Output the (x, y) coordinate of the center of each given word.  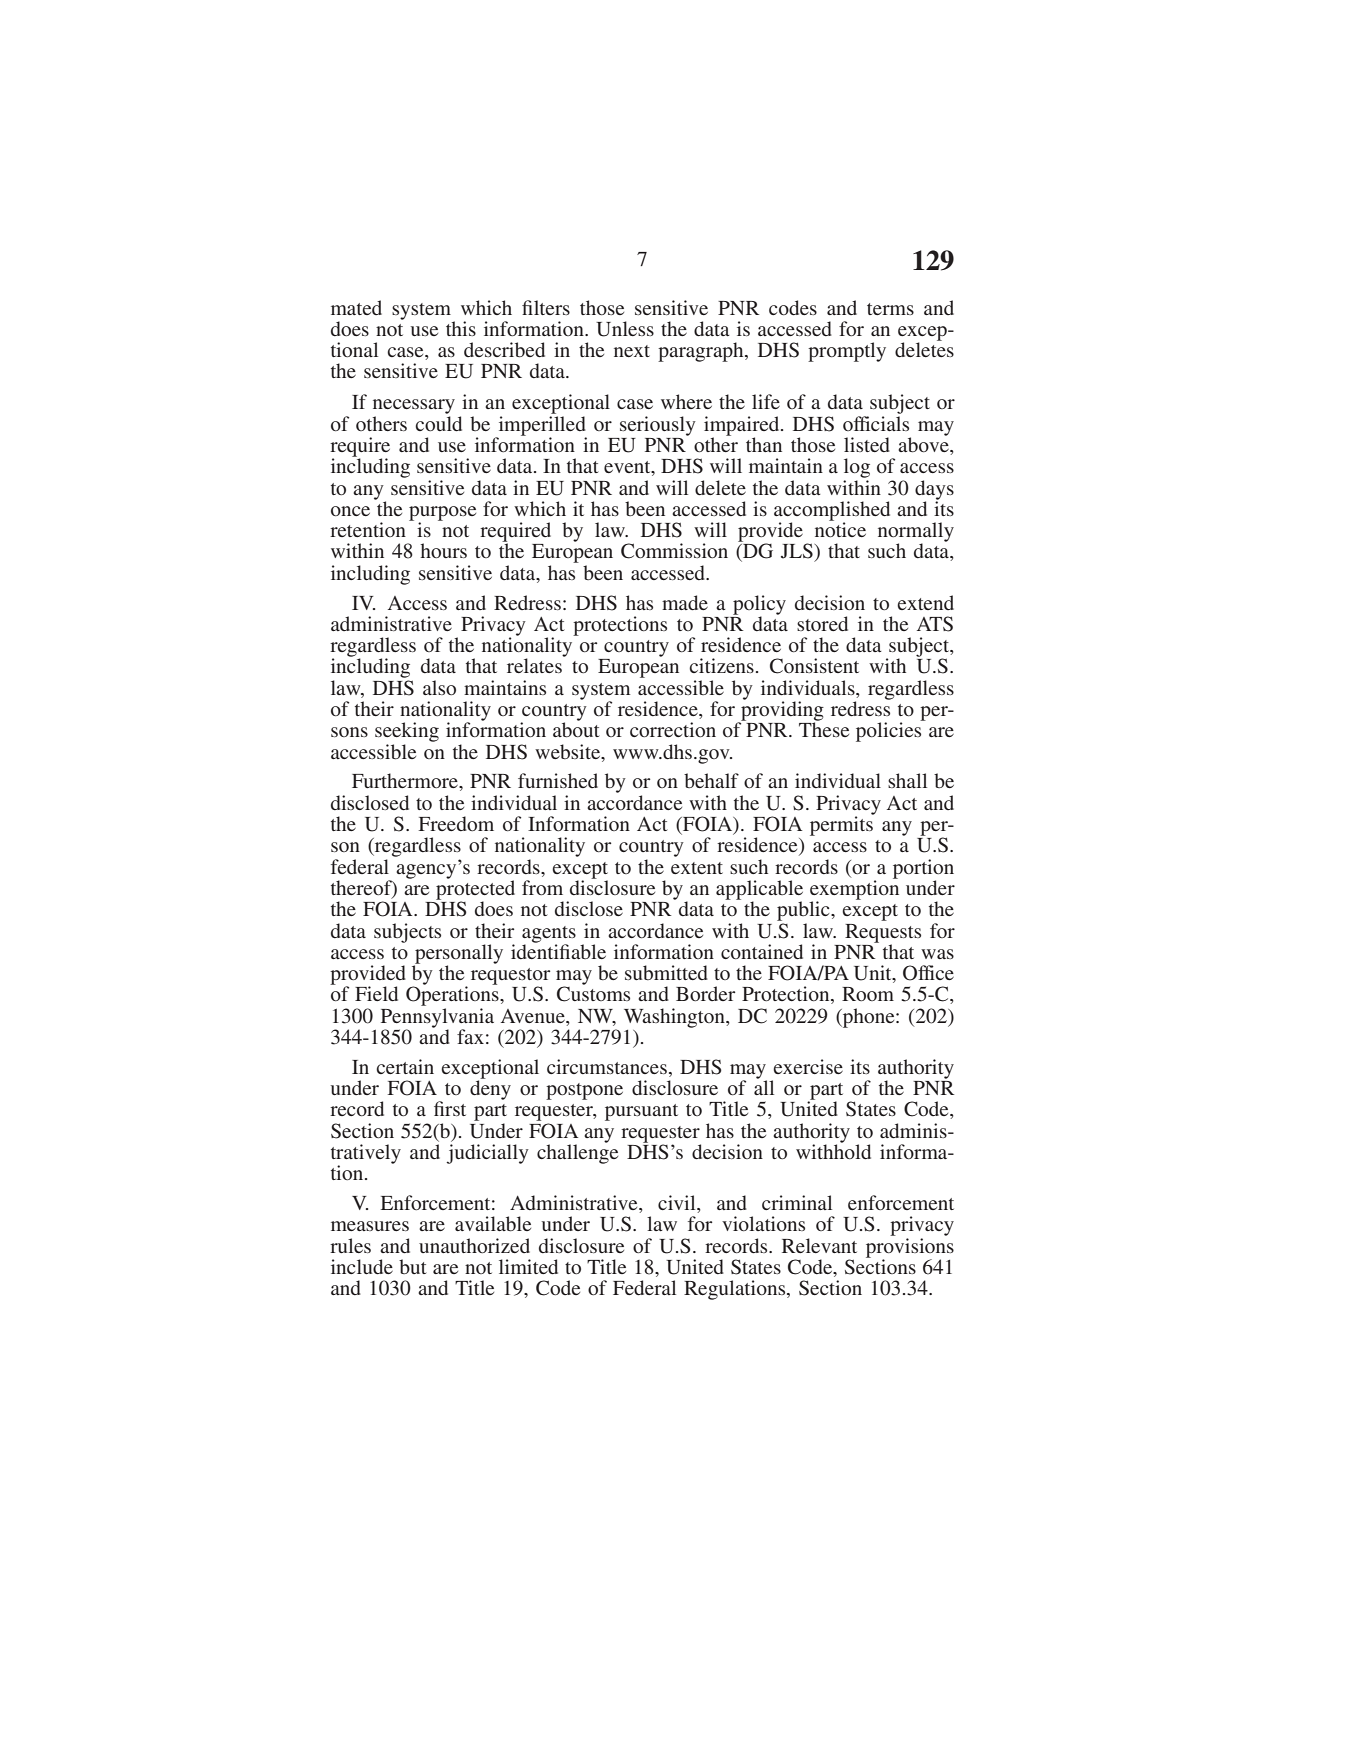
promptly (847, 352)
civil (678, 1204)
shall (907, 780)
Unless (625, 329)
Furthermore (406, 780)
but (413, 1266)
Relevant (819, 1245)
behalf (711, 780)
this (461, 328)
